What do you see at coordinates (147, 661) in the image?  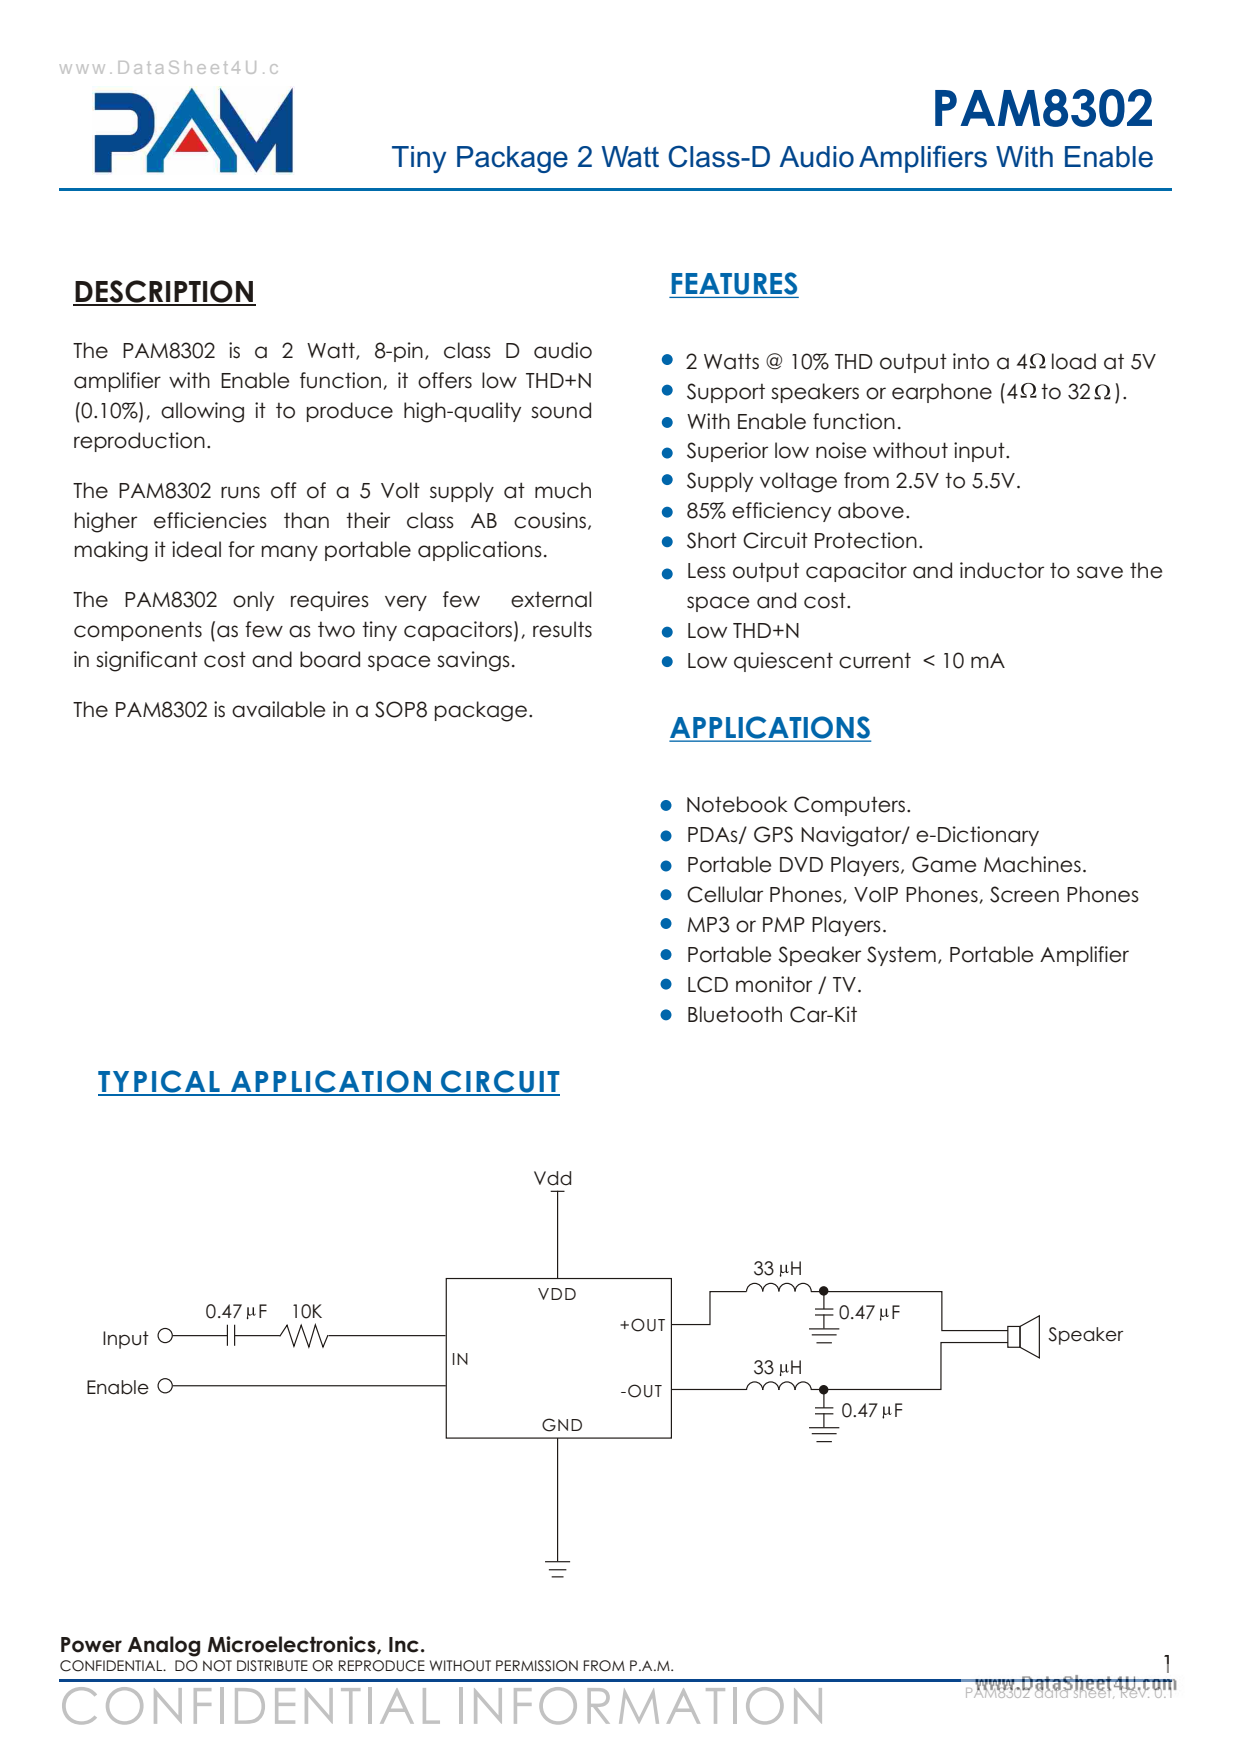 I see `significant` at bounding box center [147, 661].
